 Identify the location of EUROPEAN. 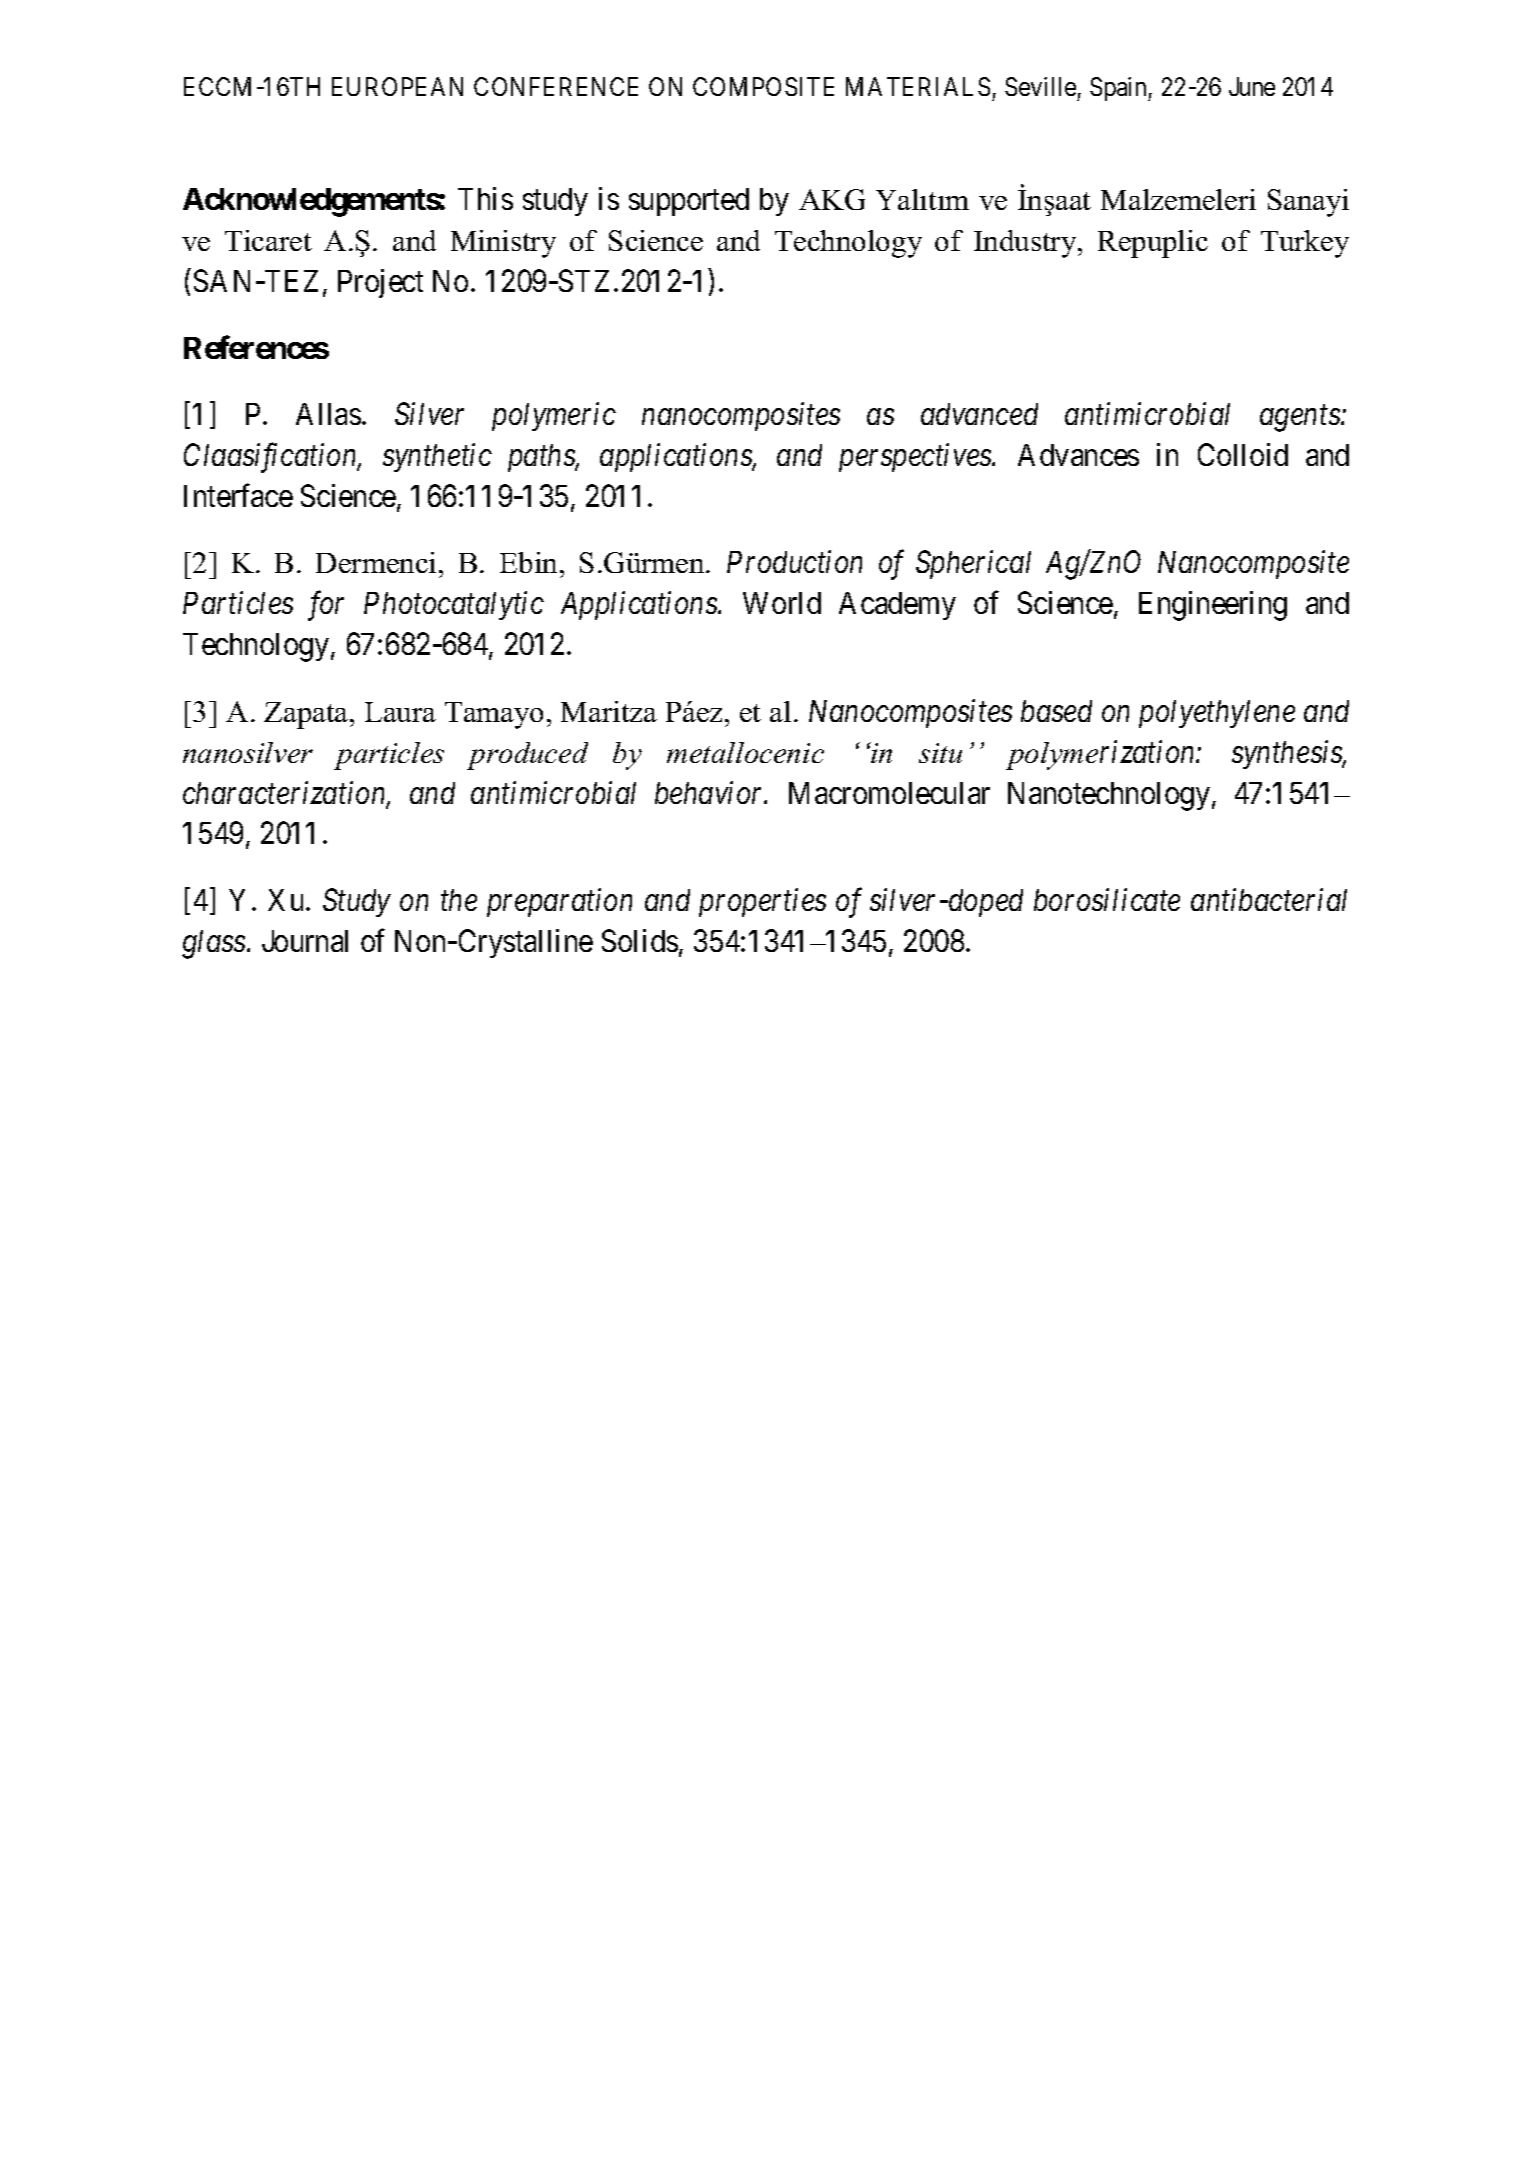
(397, 86).
